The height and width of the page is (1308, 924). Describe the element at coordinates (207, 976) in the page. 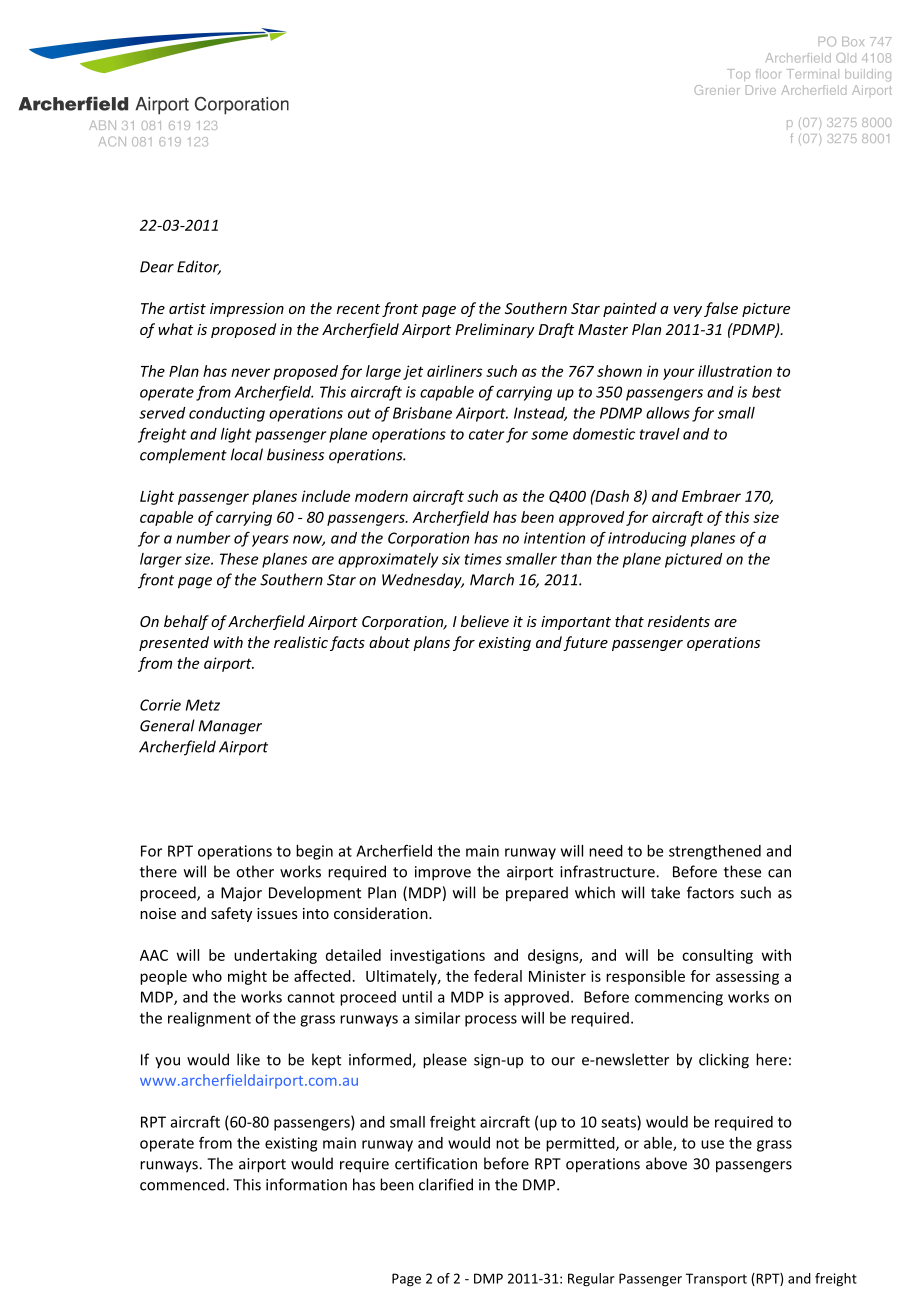

I see `who` at that location.
